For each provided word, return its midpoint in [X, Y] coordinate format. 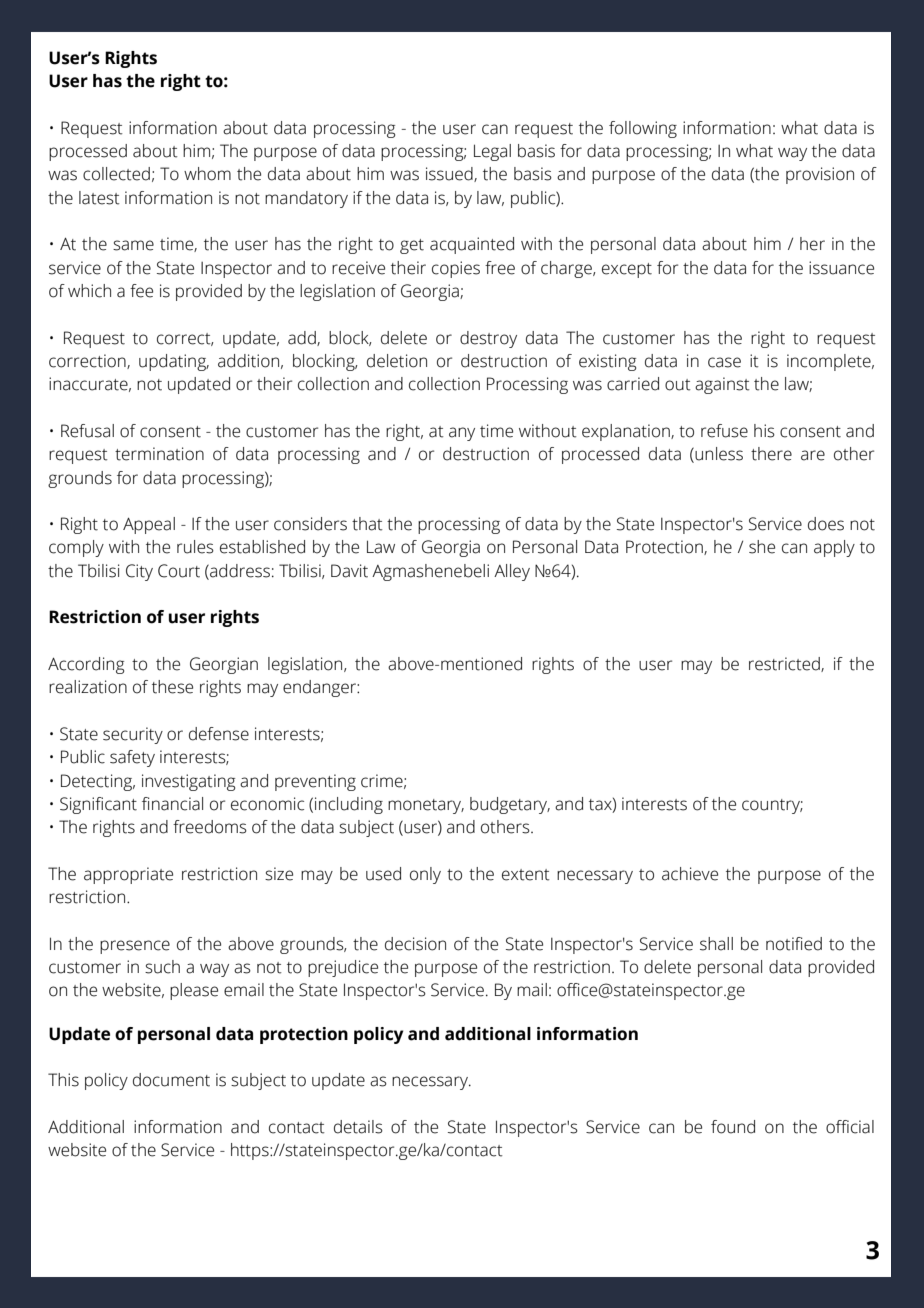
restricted [785, 664]
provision [820, 175]
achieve [690, 874]
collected [116, 174]
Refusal [87, 431]
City [139, 572]
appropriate [128, 875]
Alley [512, 572]
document [171, 1080]
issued [450, 174]
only [425, 875]
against [722, 385]
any [462, 434]
